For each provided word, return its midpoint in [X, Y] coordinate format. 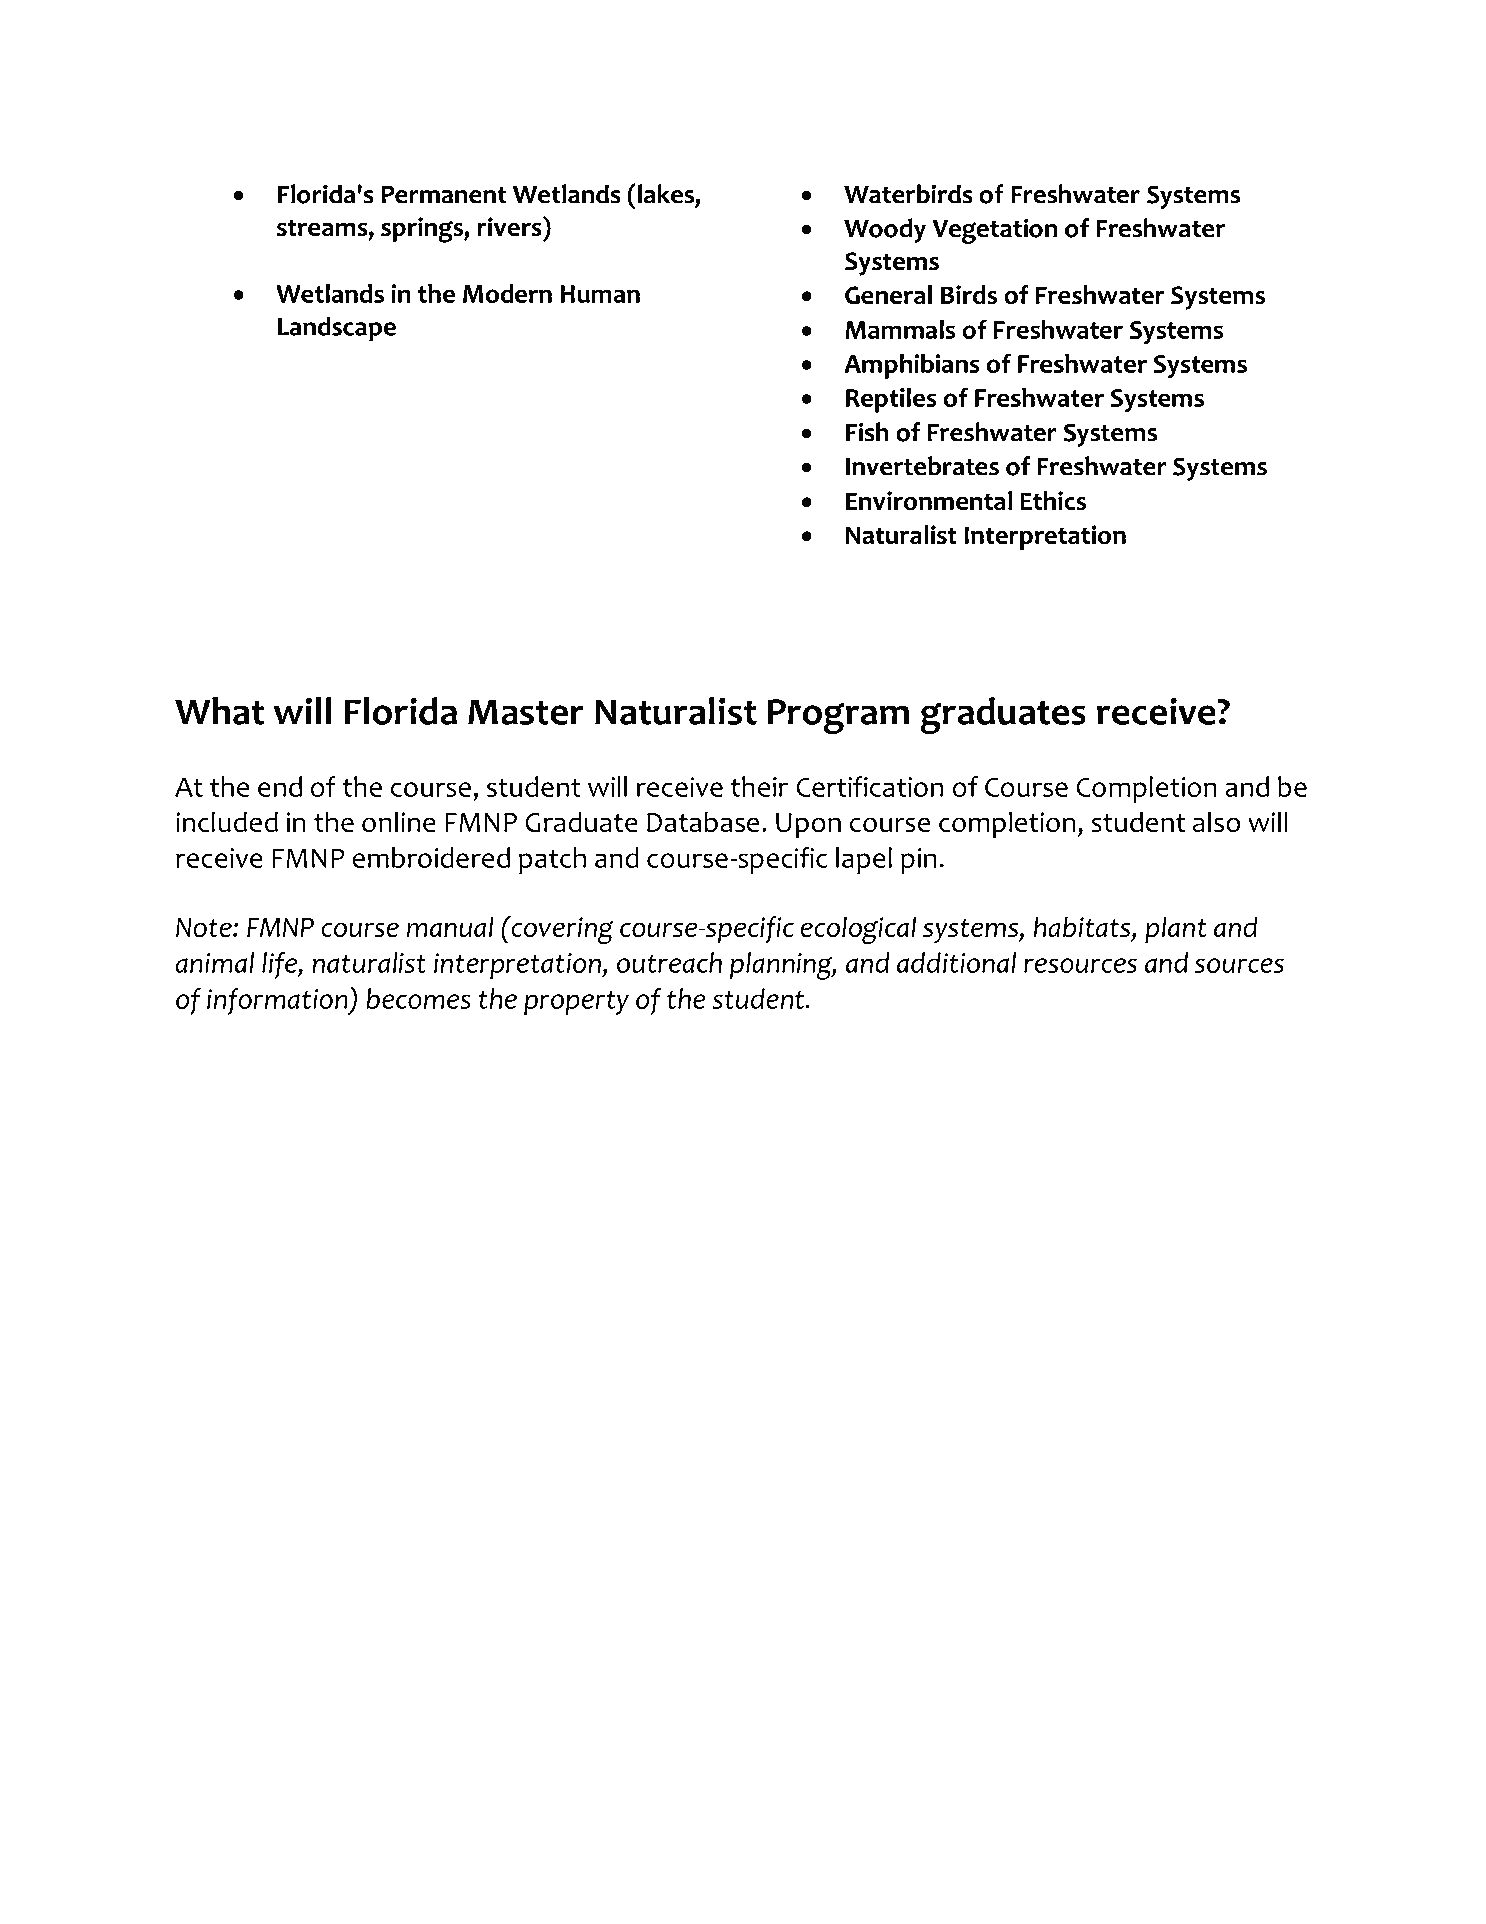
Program [838, 716]
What [219, 711]
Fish [867, 432]
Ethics [1053, 500]
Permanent [444, 195]
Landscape [337, 329]
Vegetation [995, 231]
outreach [669, 962]
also [1216, 822]
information [278, 1001]
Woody [885, 230]
